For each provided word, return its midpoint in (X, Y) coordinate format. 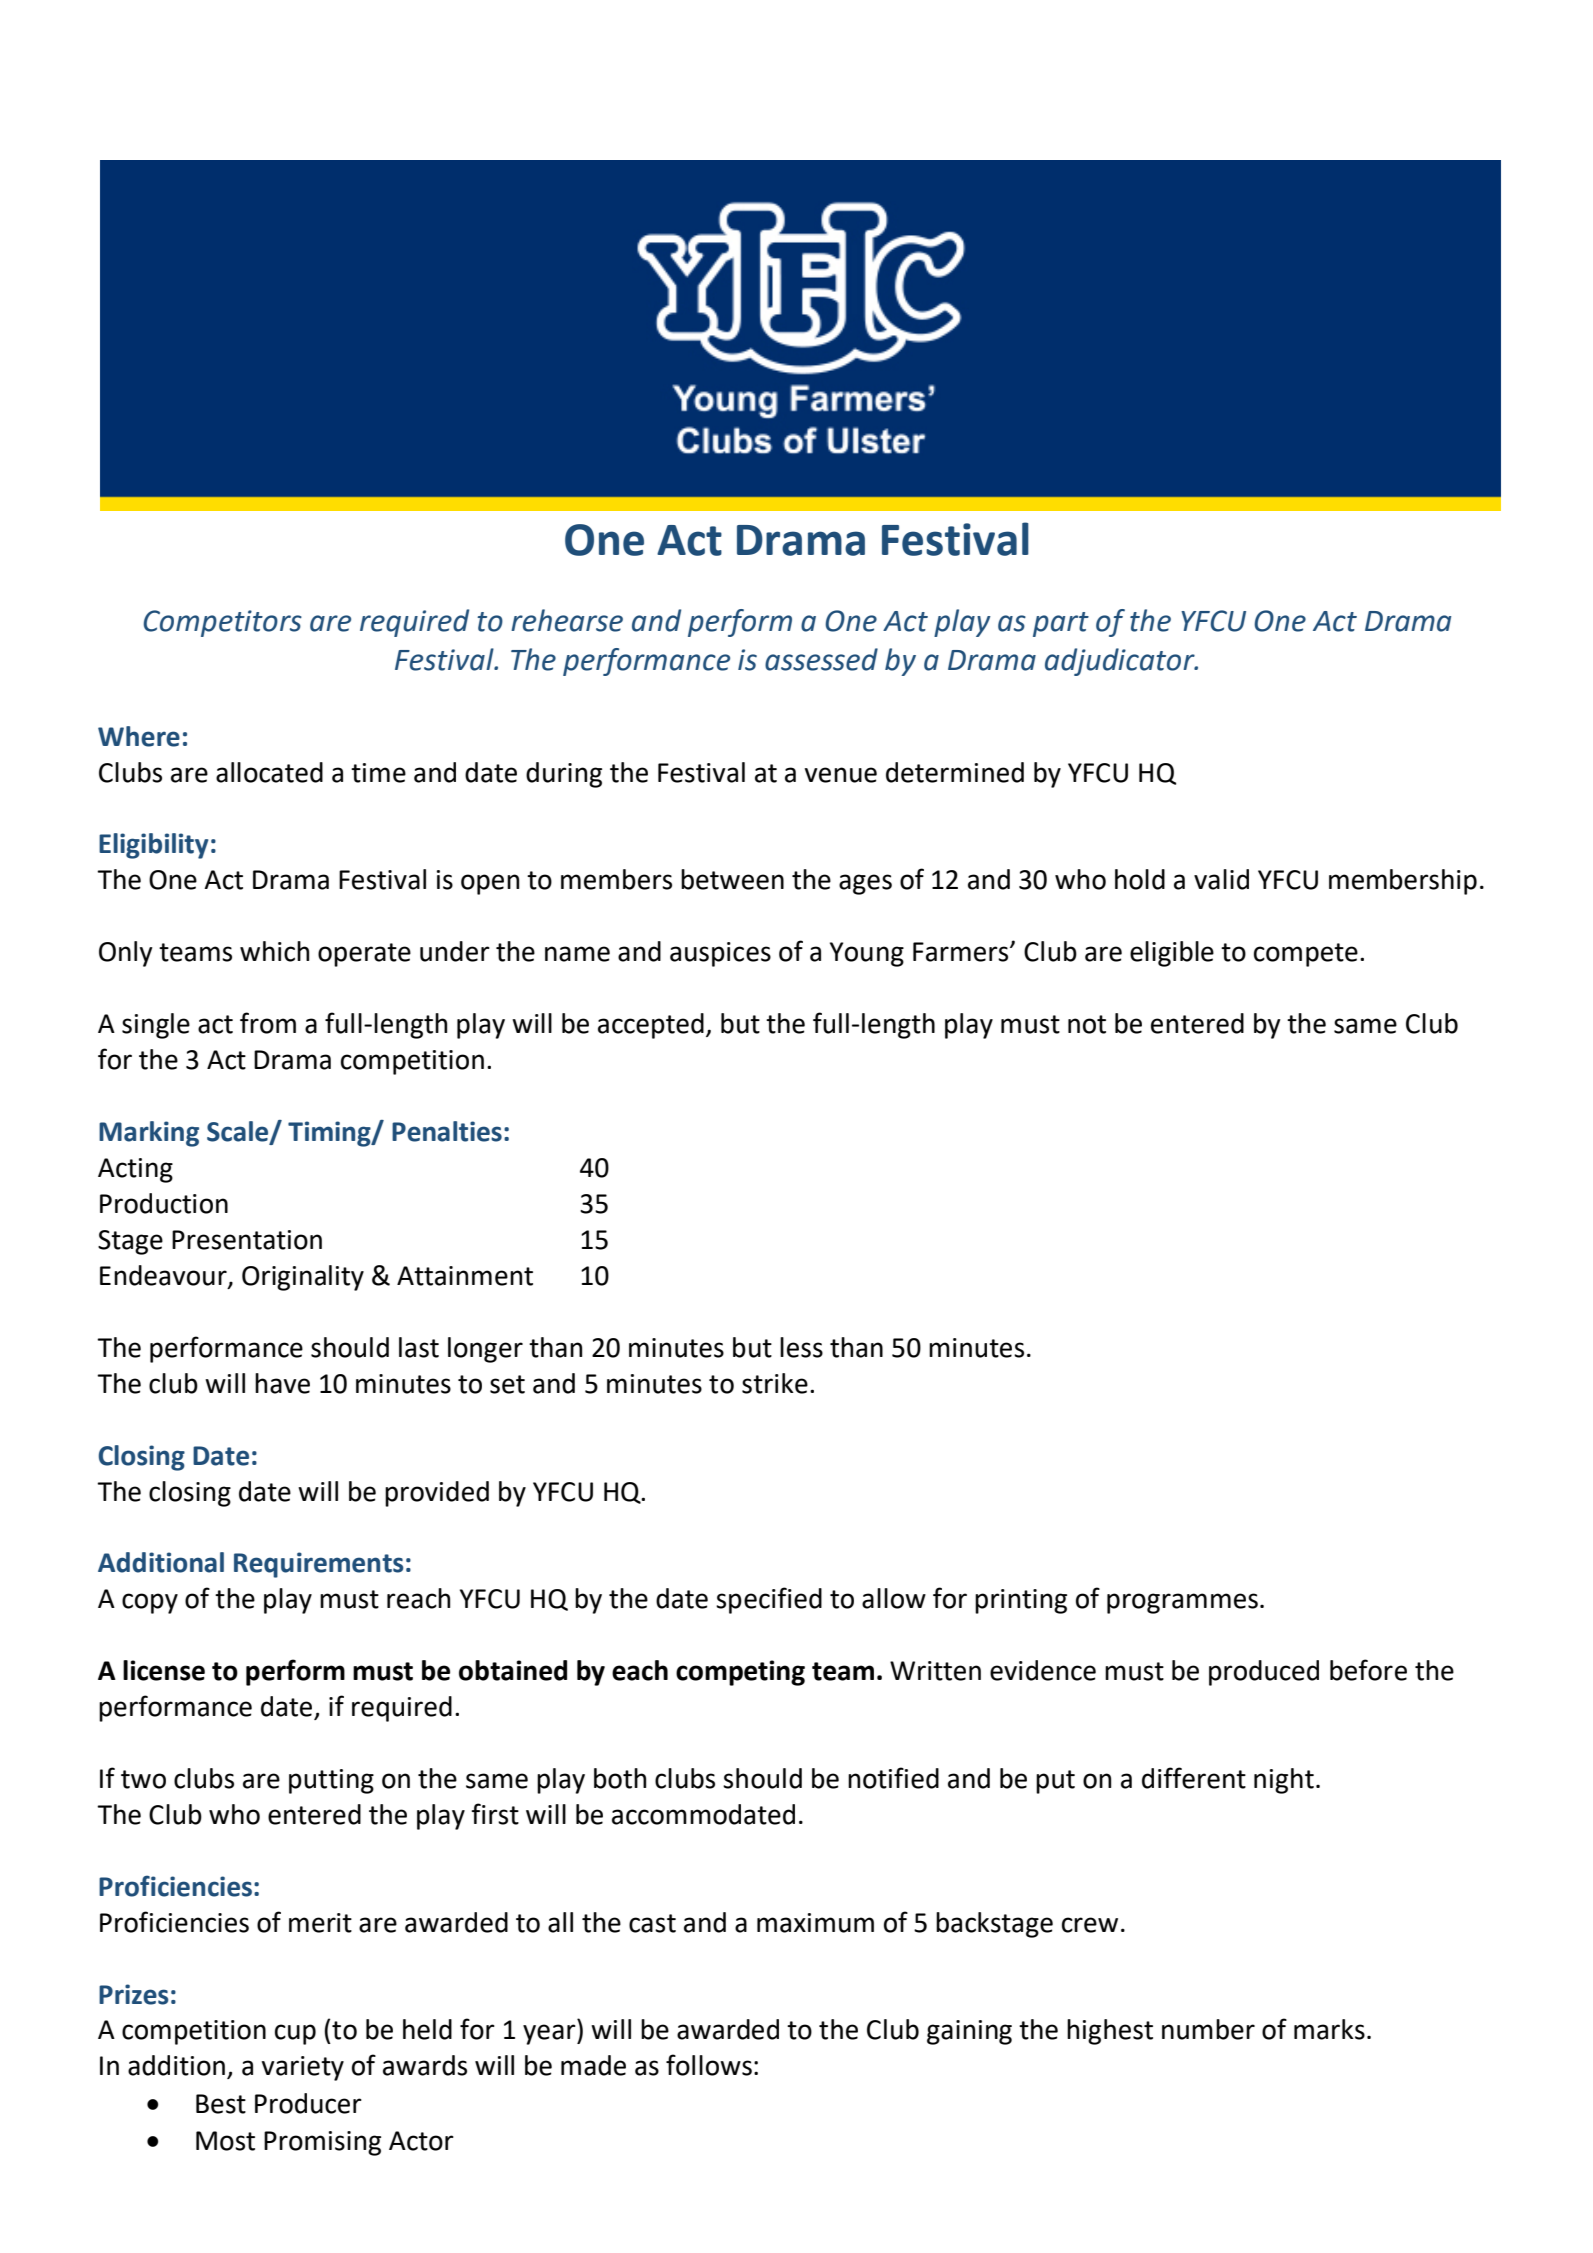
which (274, 951)
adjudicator (1121, 662)
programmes (1182, 1603)
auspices (720, 954)
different (1194, 1778)
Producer (308, 2103)
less (801, 1347)
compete (1306, 955)
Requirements (318, 1565)
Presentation (247, 1240)
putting (331, 1781)
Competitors (222, 623)
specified (769, 1600)
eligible (1172, 954)
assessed (821, 659)
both (620, 1778)
